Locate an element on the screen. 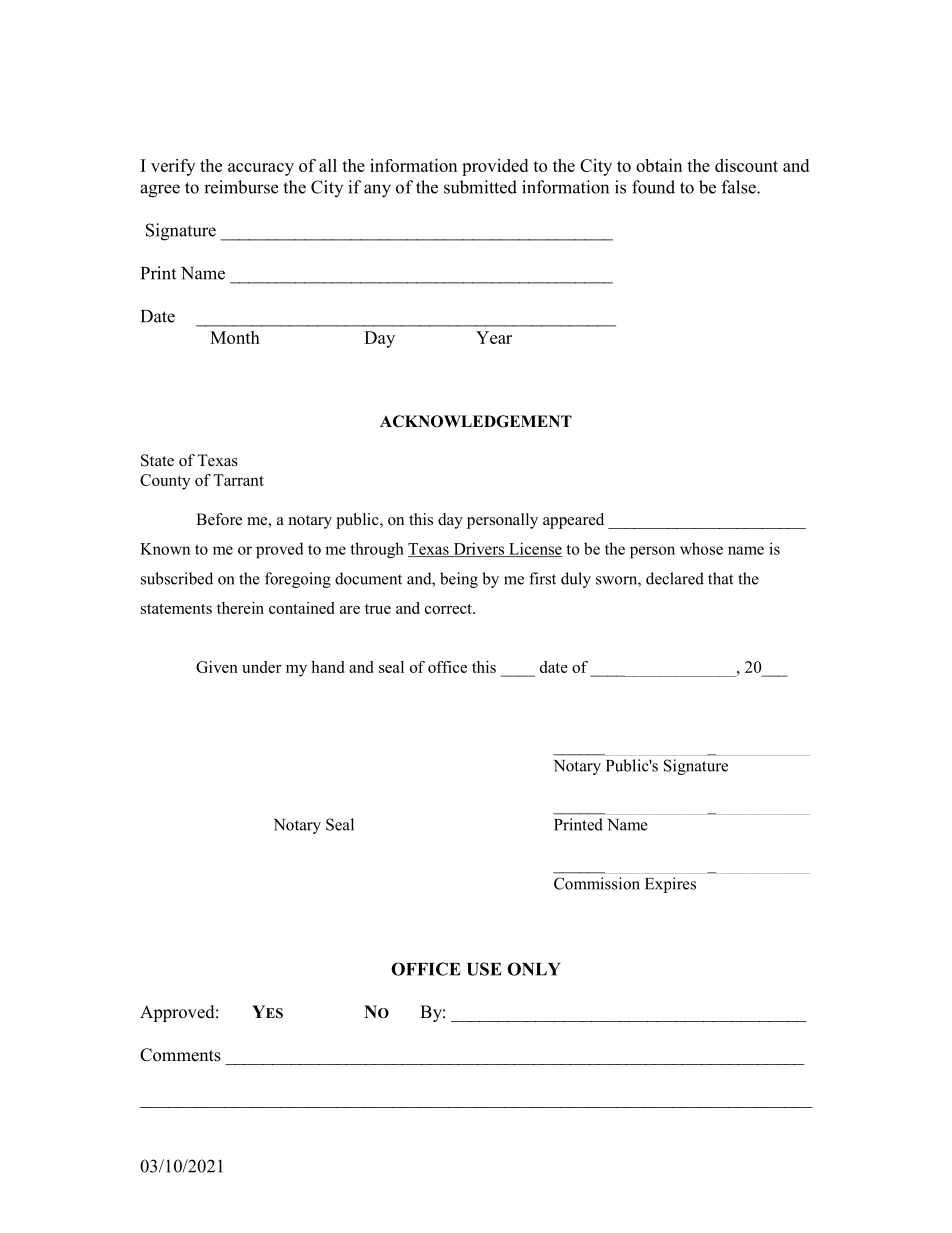 This screenshot has height=1233, width=952. found is located at coordinates (653, 187).
